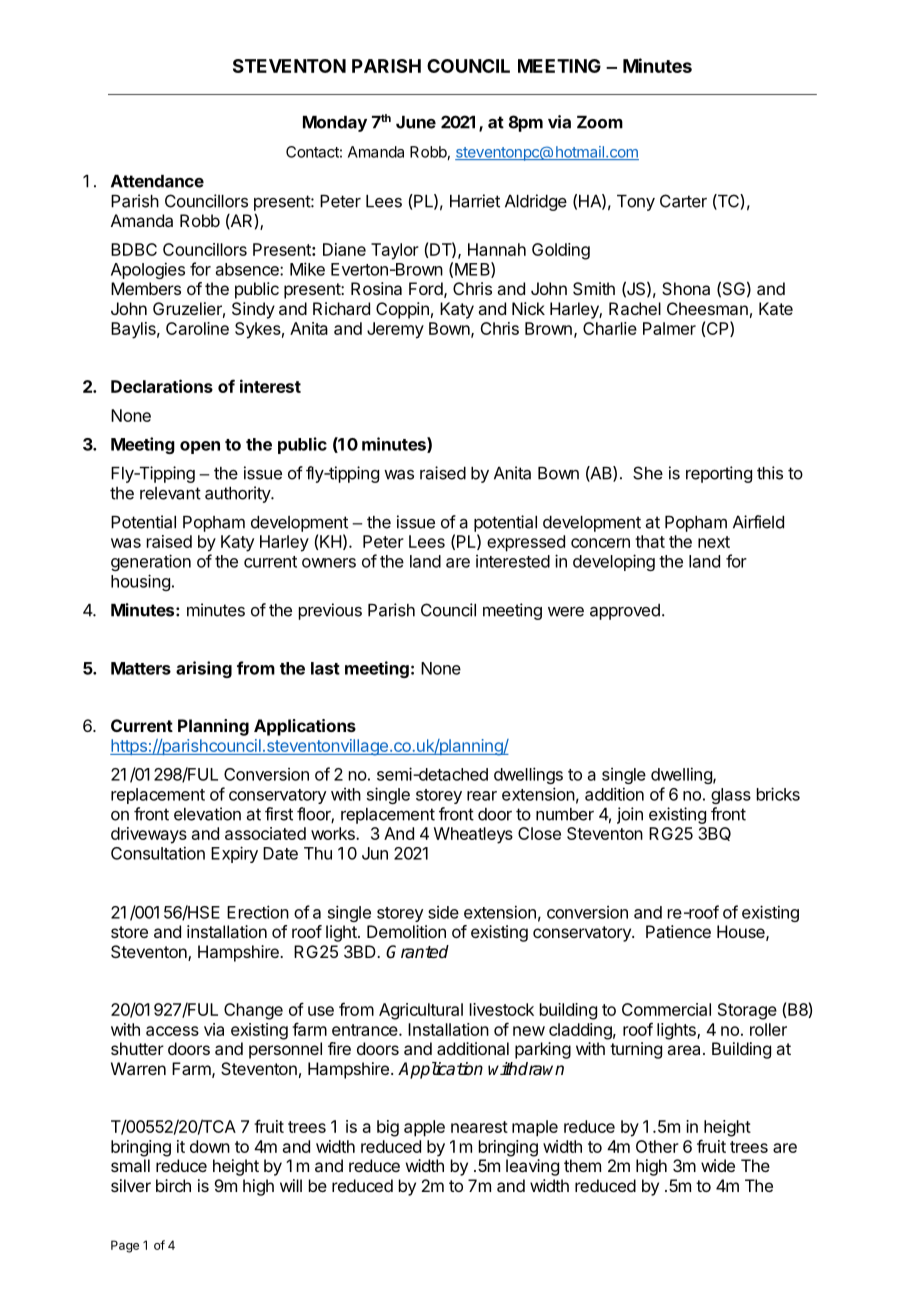 Image resolution: width=924 pixels, height=1307 pixels. Describe the element at coordinates (683, 201) in the page. I see `Carter` at that location.
